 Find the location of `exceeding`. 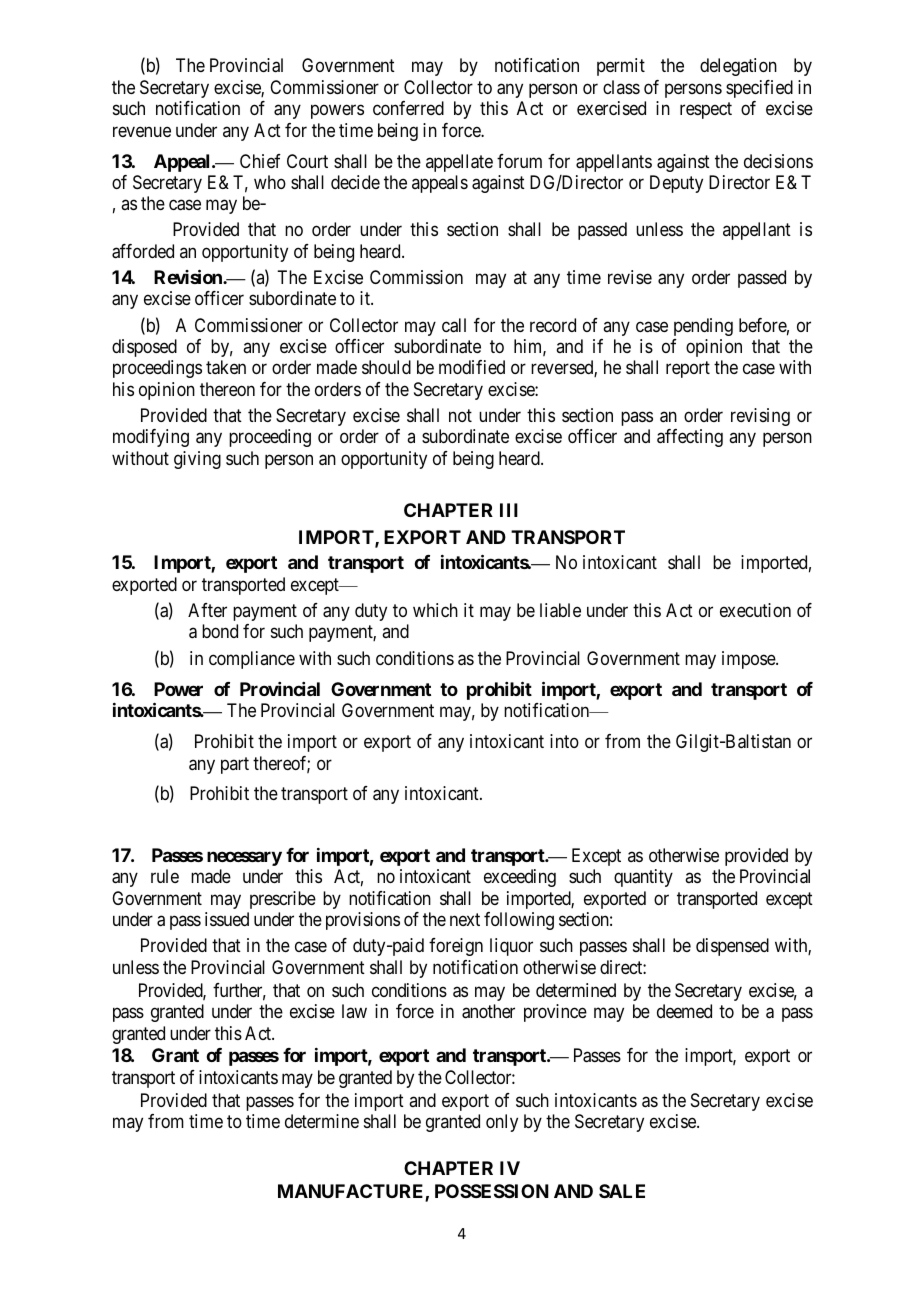

exceeding is located at coordinates (520, 878).
